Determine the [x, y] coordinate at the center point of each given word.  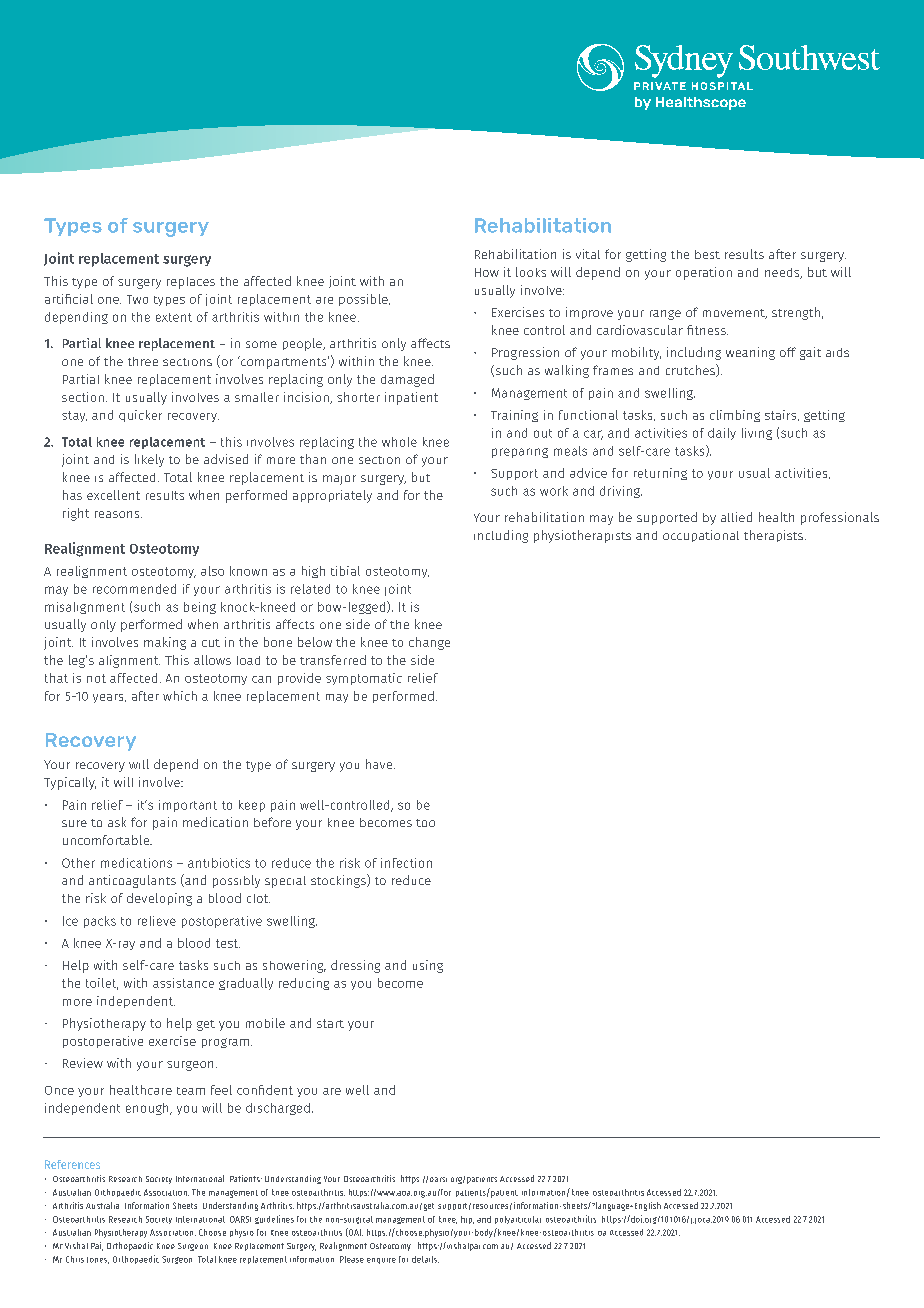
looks [531, 272]
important [188, 806]
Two [137, 299]
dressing [355, 966]
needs [783, 273]
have [380, 764]
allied [736, 517]
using [428, 966]
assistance [183, 983]
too [425, 823]
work [554, 491]
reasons [118, 514]
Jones [98, 1260]
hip [467, 1220]
